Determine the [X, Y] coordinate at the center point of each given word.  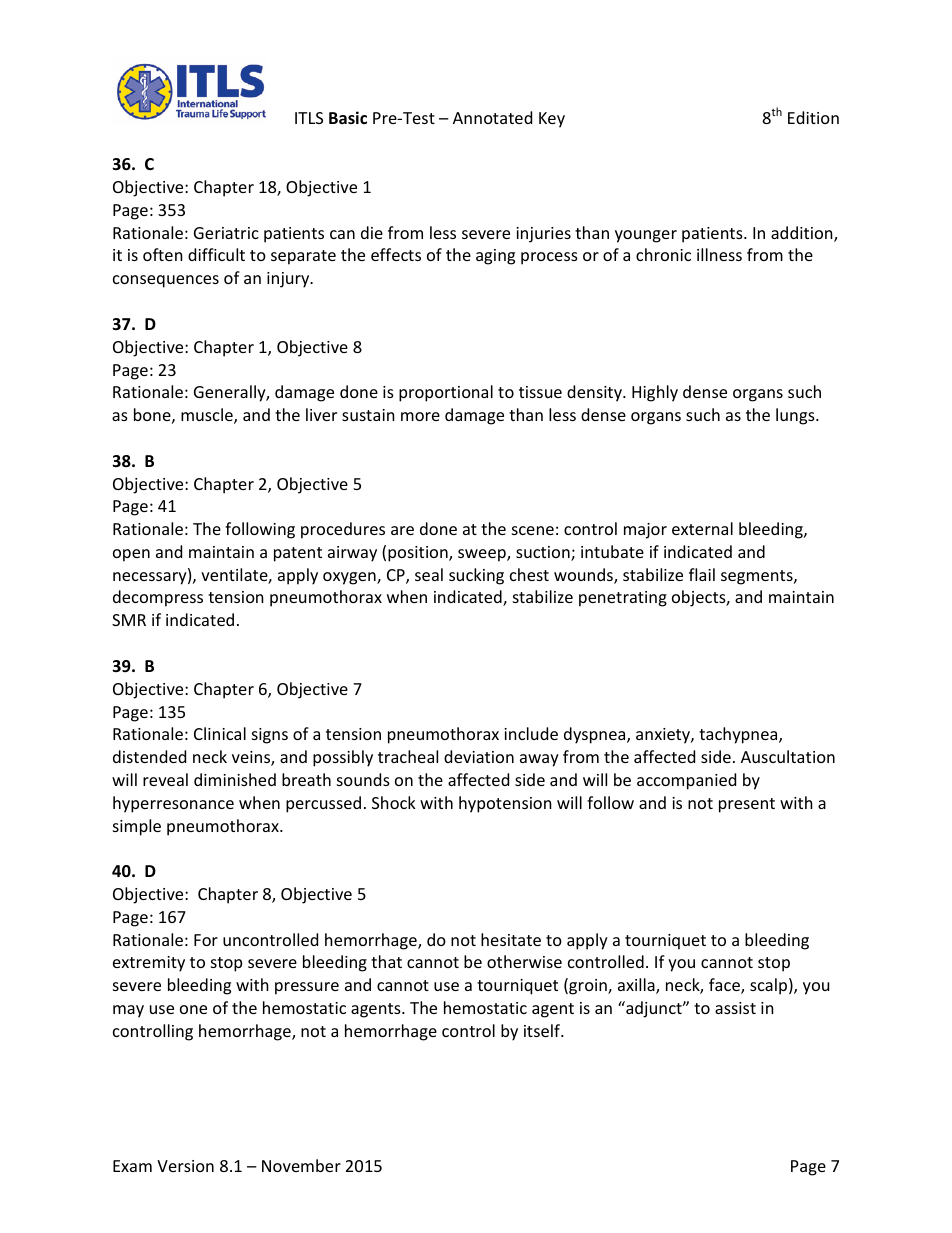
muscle [208, 416]
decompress [158, 598]
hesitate [511, 939]
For [206, 940]
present [747, 805]
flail [702, 574]
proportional [446, 393]
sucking [476, 576]
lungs [796, 416]
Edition [813, 117]
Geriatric [226, 233]
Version [185, 1166]
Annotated [492, 117]
